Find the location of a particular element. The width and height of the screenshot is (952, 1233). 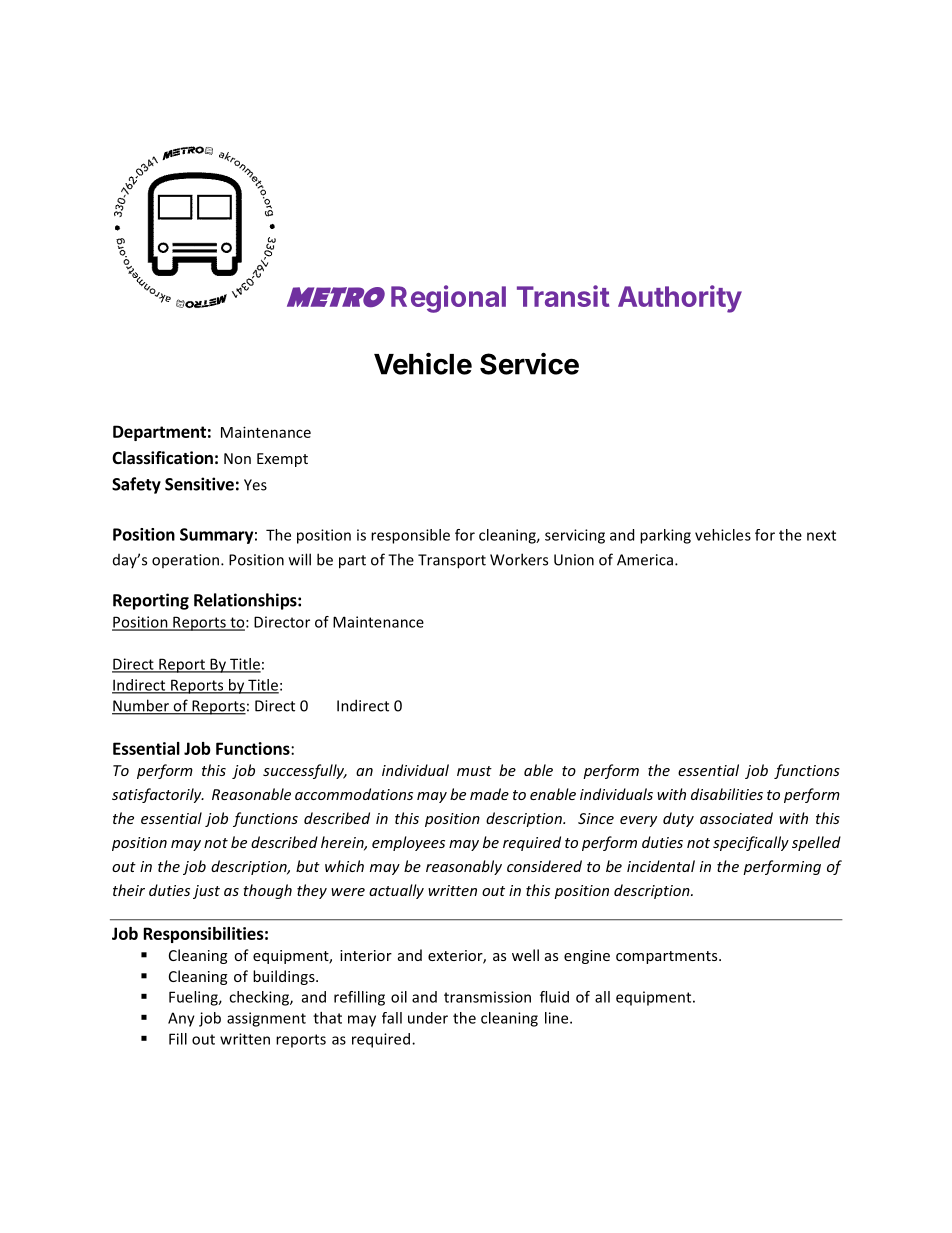

must is located at coordinates (474, 771).
